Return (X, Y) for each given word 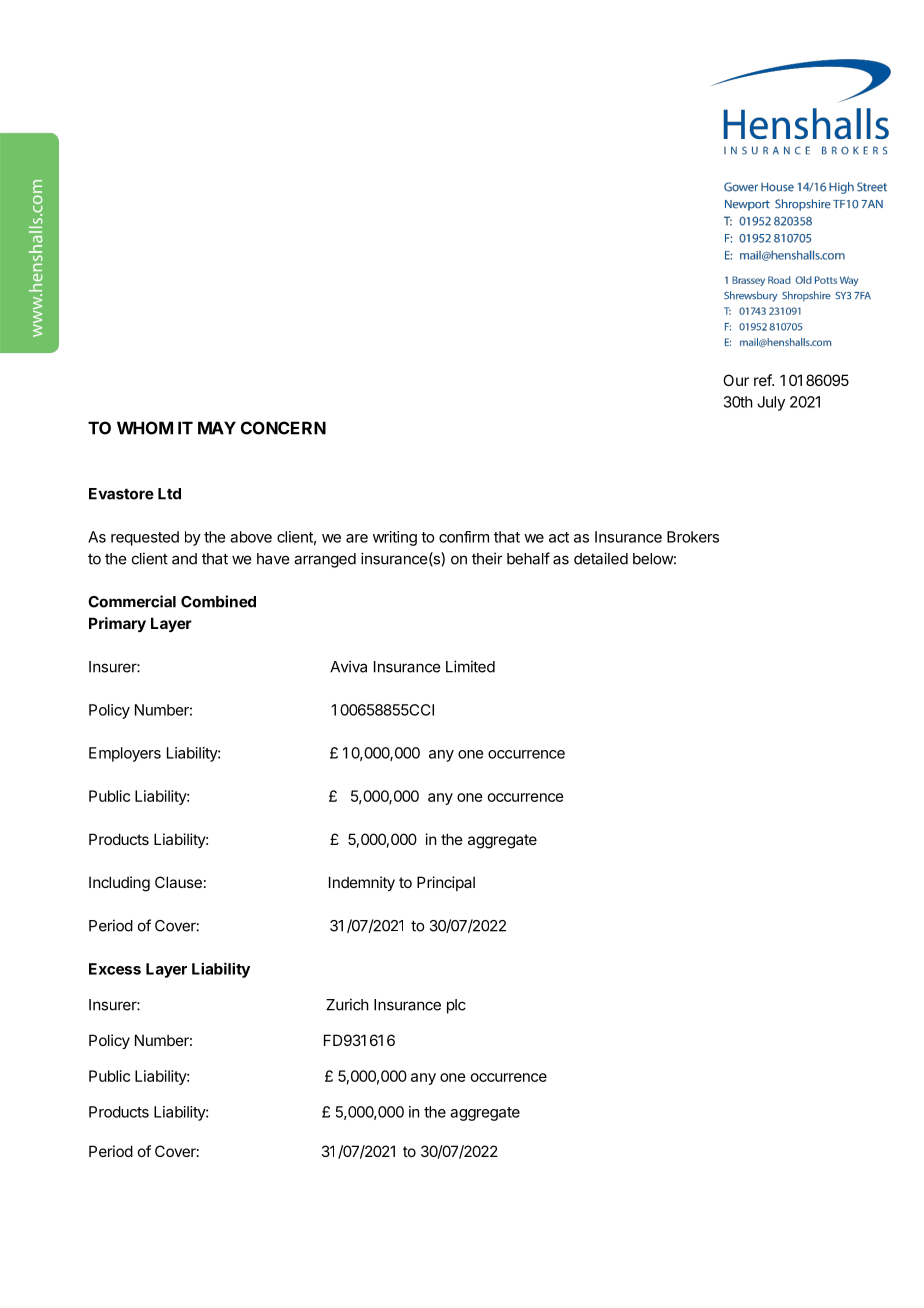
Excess (115, 969)
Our (736, 380)
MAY (217, 428)
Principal (446, 883)
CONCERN (283, 428)
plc (456, 1006)
